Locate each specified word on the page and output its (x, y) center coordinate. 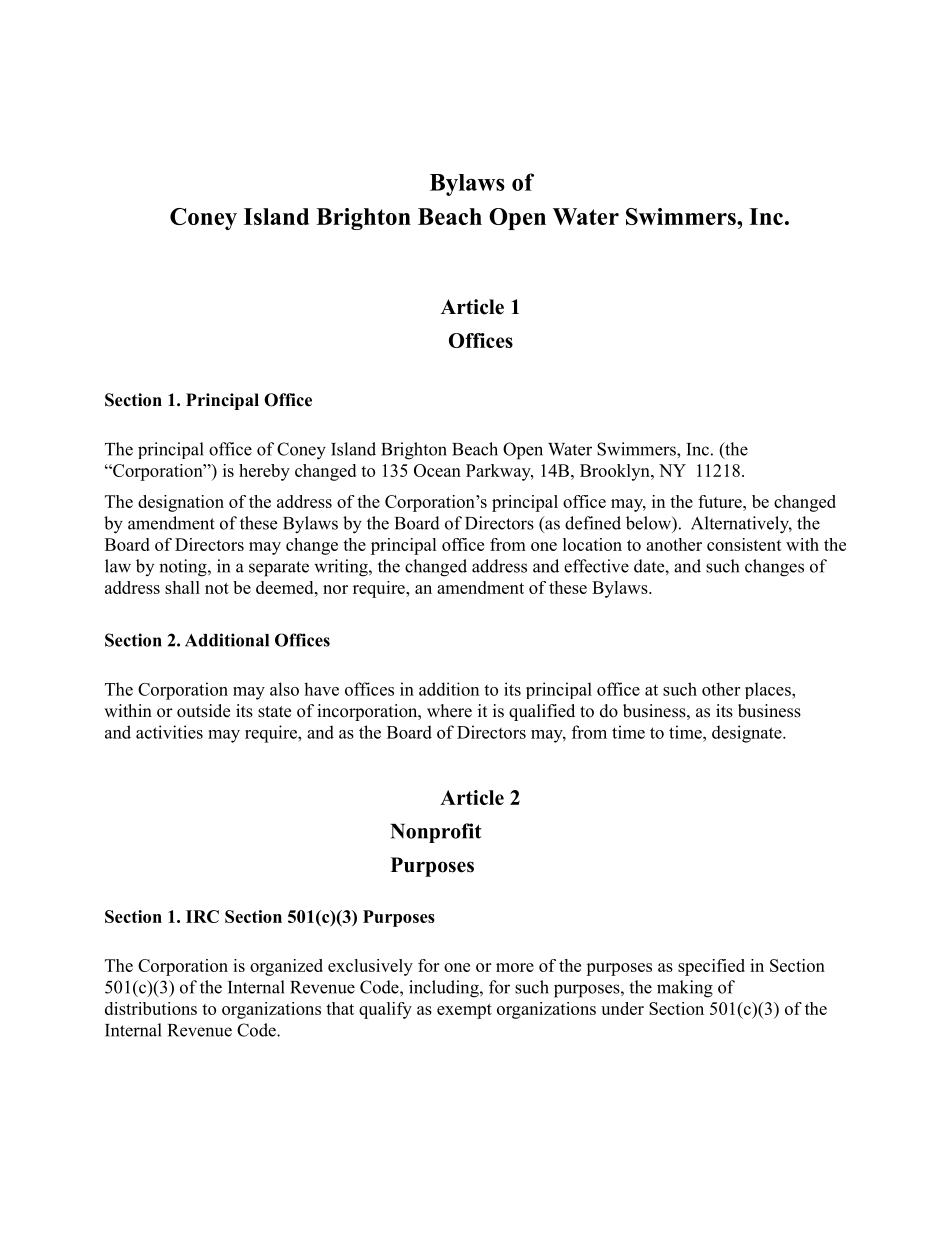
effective (596, 566)
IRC (202, 916)
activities (169, 732)
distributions (151, 1008)
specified (711, 967)
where (449, 711)
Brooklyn (616, 472)
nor (335, 589)
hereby (264, 472)
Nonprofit (436, 833)
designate (748, 734)
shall (182, 587)
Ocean (437, 470)
